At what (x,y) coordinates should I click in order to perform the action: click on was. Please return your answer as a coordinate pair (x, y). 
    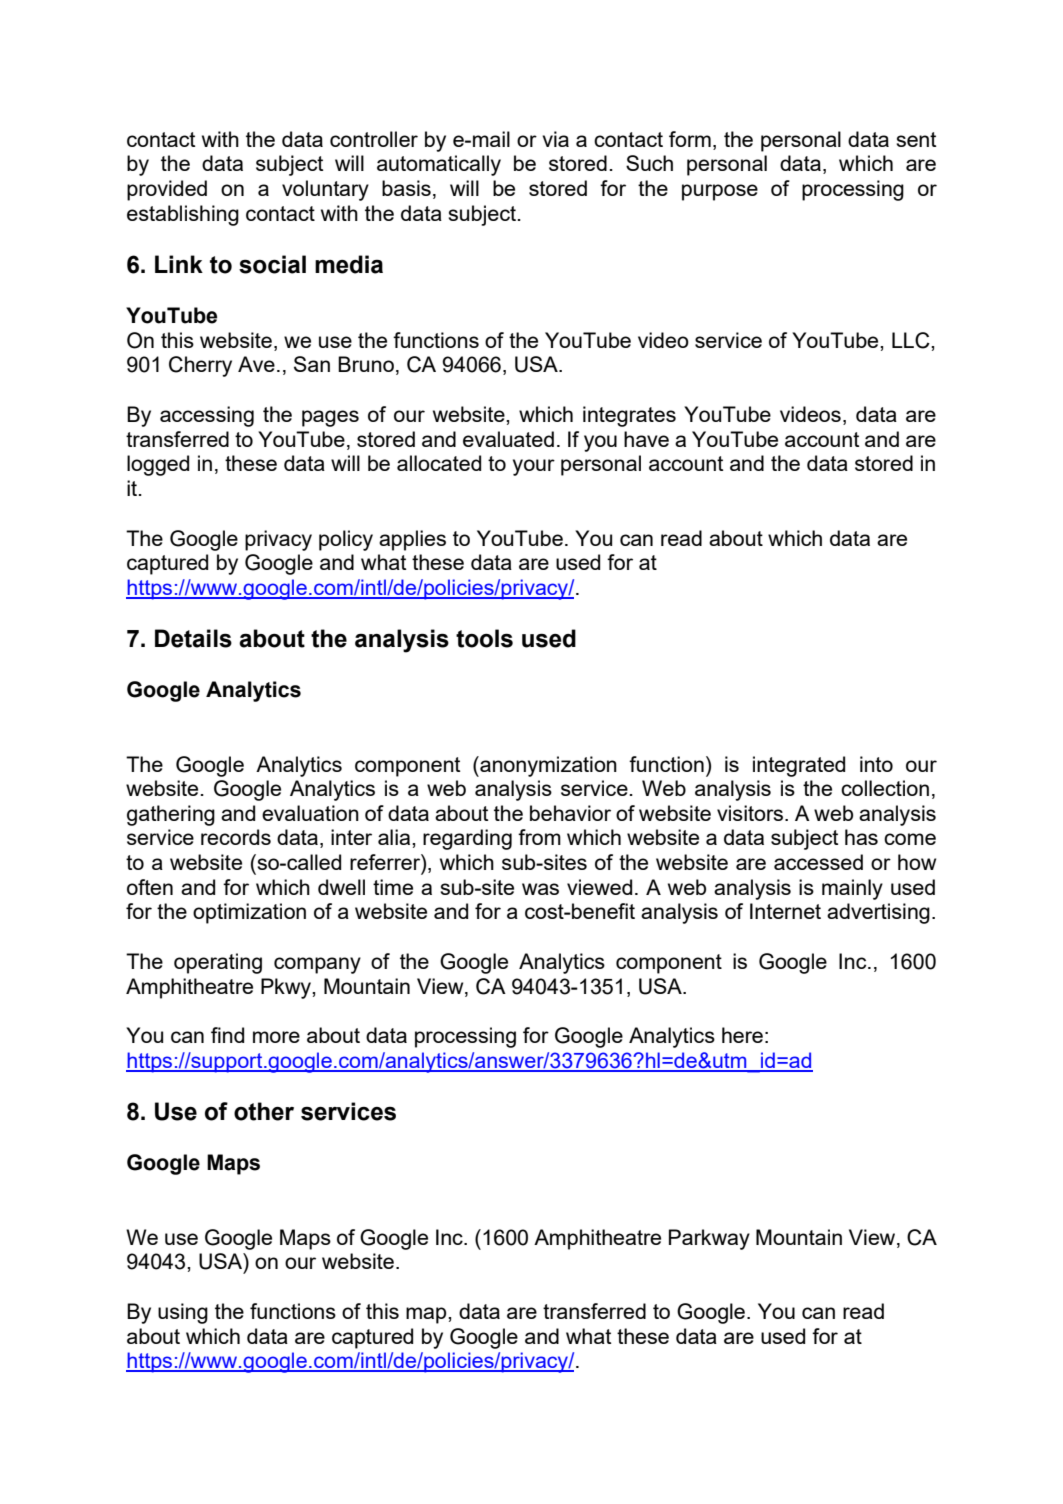
    Looking at the image, I should click on (540, 889).
